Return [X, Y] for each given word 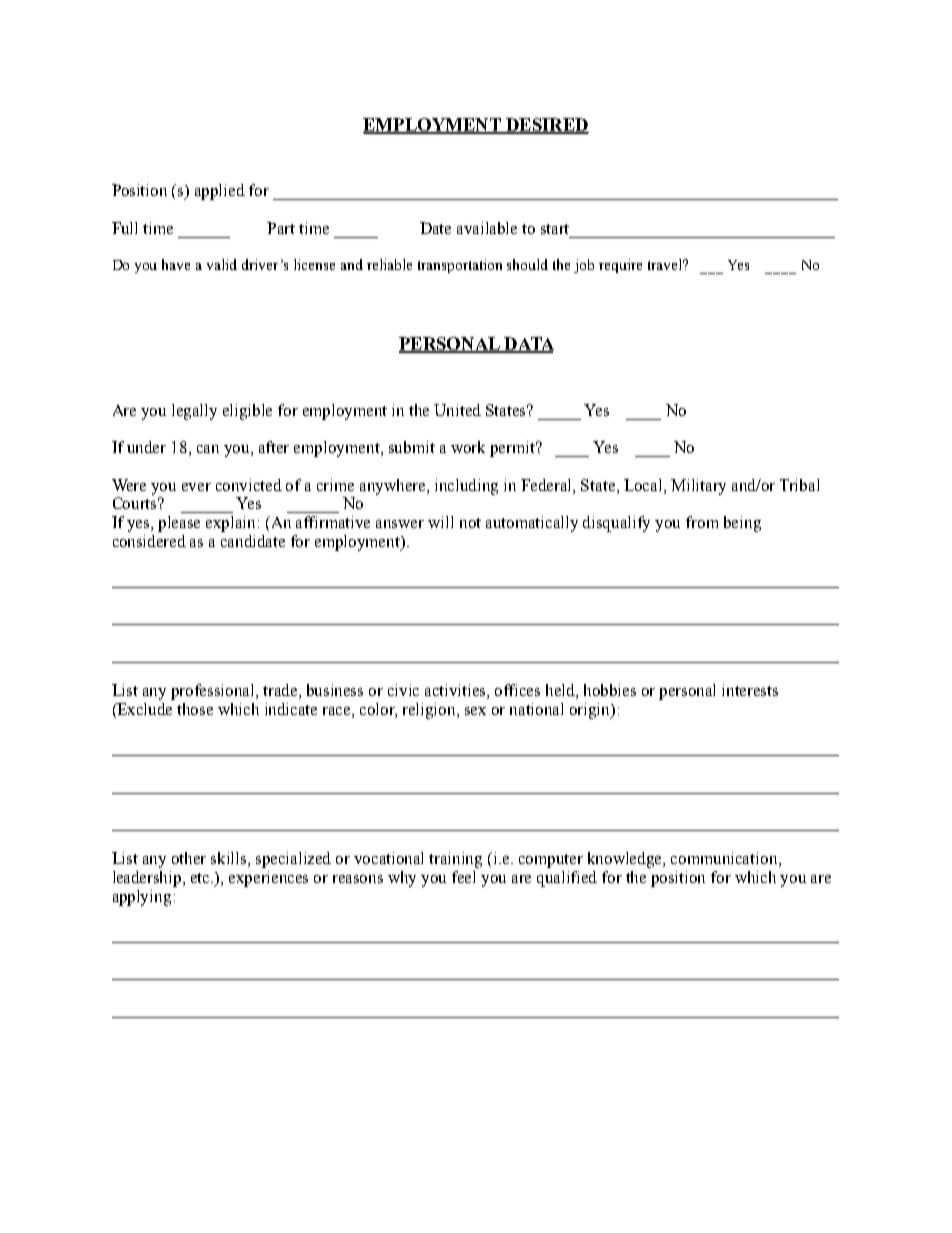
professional [214, 692]
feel [463, 877]
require [620, 266]
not [470, 523]
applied [220, 192]
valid [222, 264]
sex [475, 711]
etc [202, 878]
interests [750, 690]
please [179, 524]
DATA [528, 345]
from [702, 522]
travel [666, 264]
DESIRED [546, 125]
